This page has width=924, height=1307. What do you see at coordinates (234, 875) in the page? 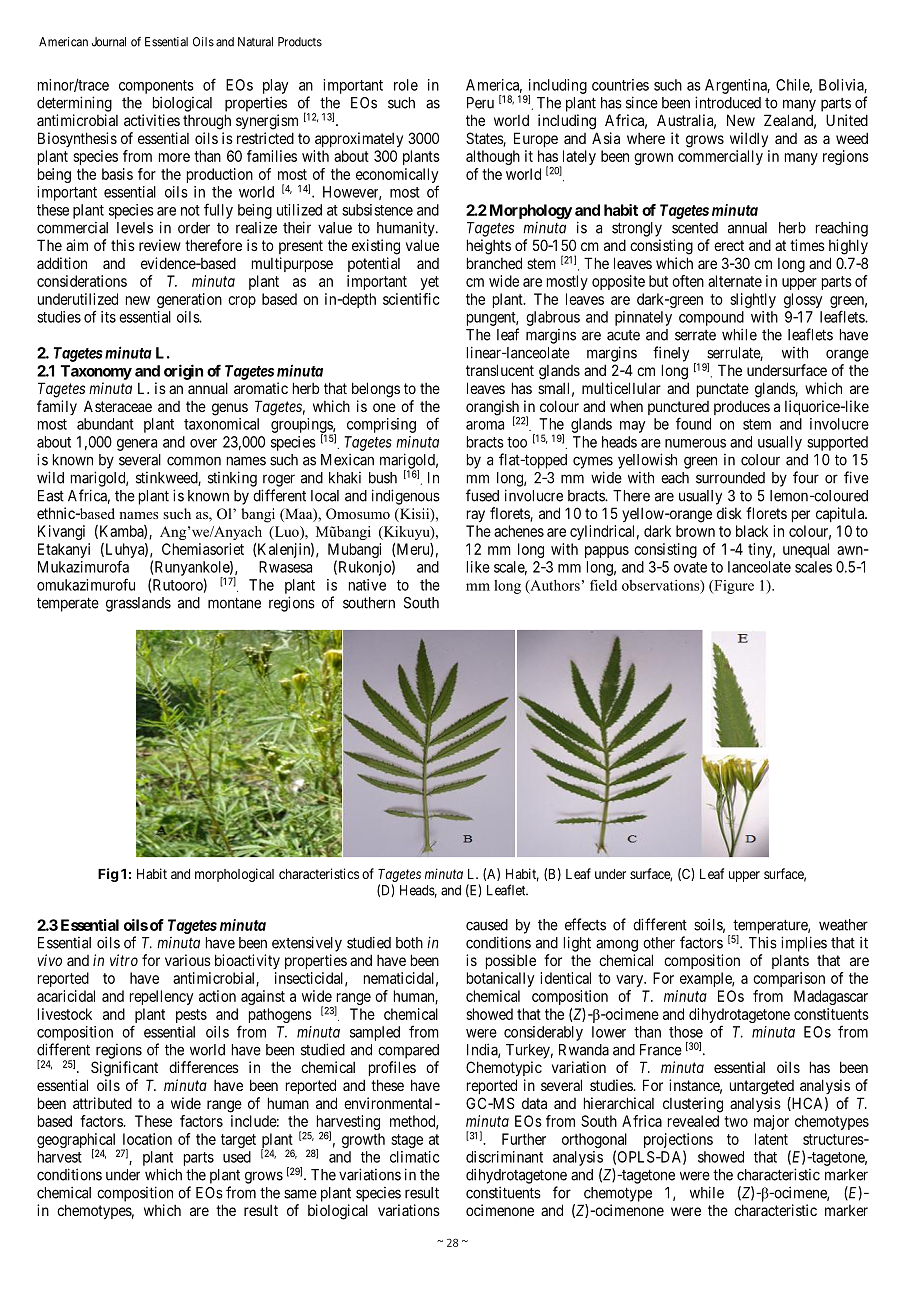
I see `morphological` at bounding box center [234, 875].
